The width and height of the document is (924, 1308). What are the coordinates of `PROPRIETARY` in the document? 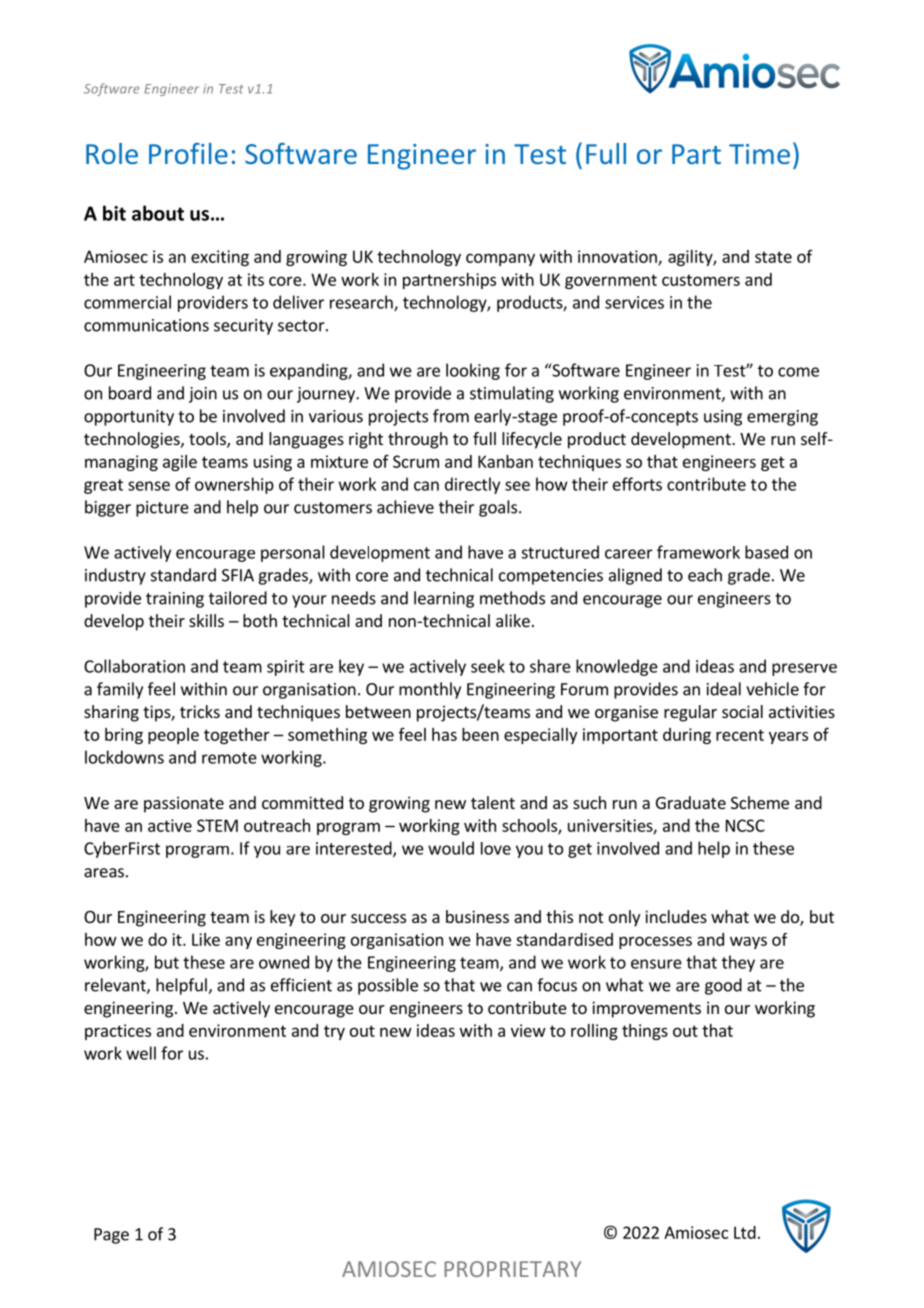 It's located at (512, 1269).
